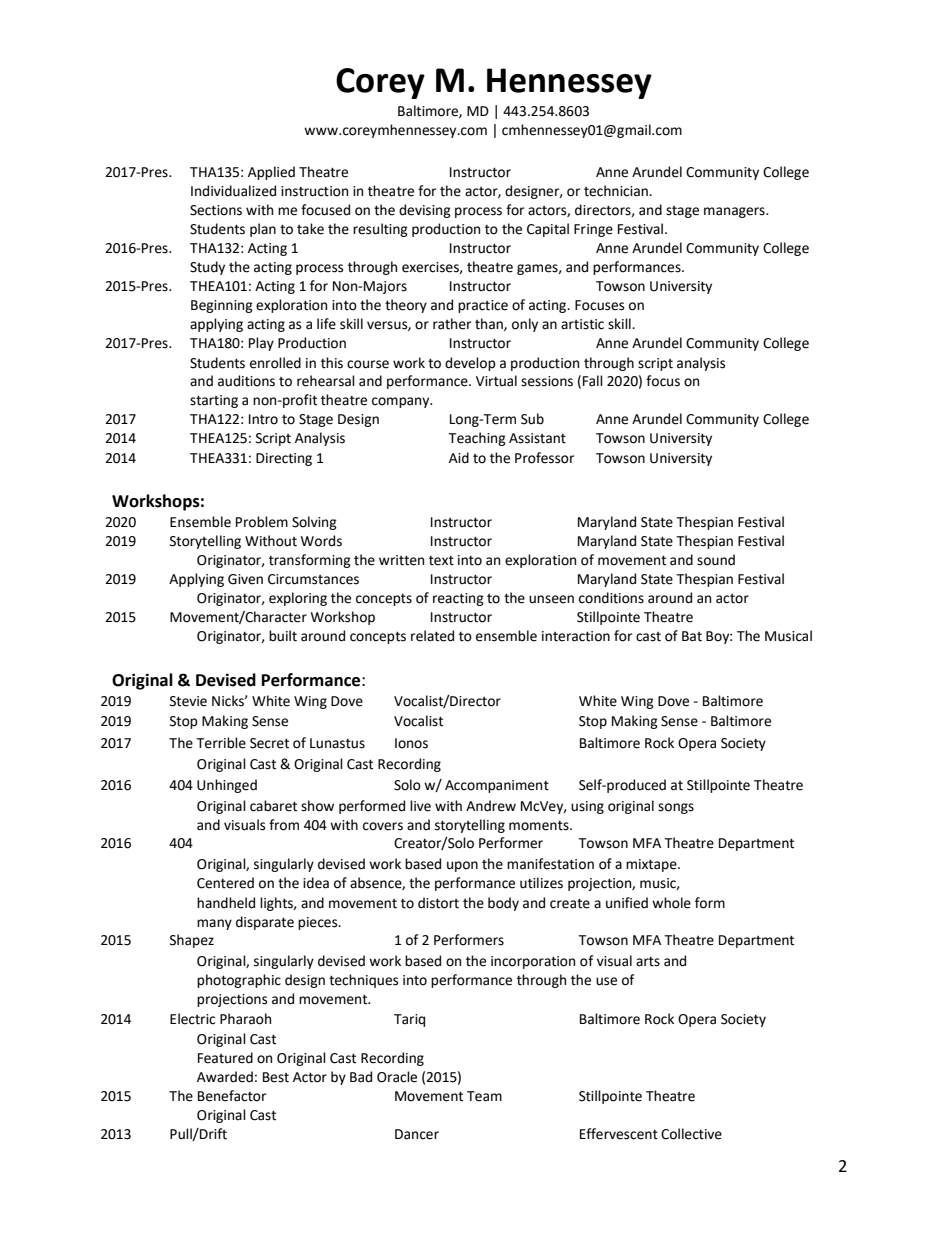 Image resolution: width=952 pixels, height=1233 pixels. What do you see at coordinates (484, 1096) in the document?
I see `Team` at bounding box center [484, 1096].
